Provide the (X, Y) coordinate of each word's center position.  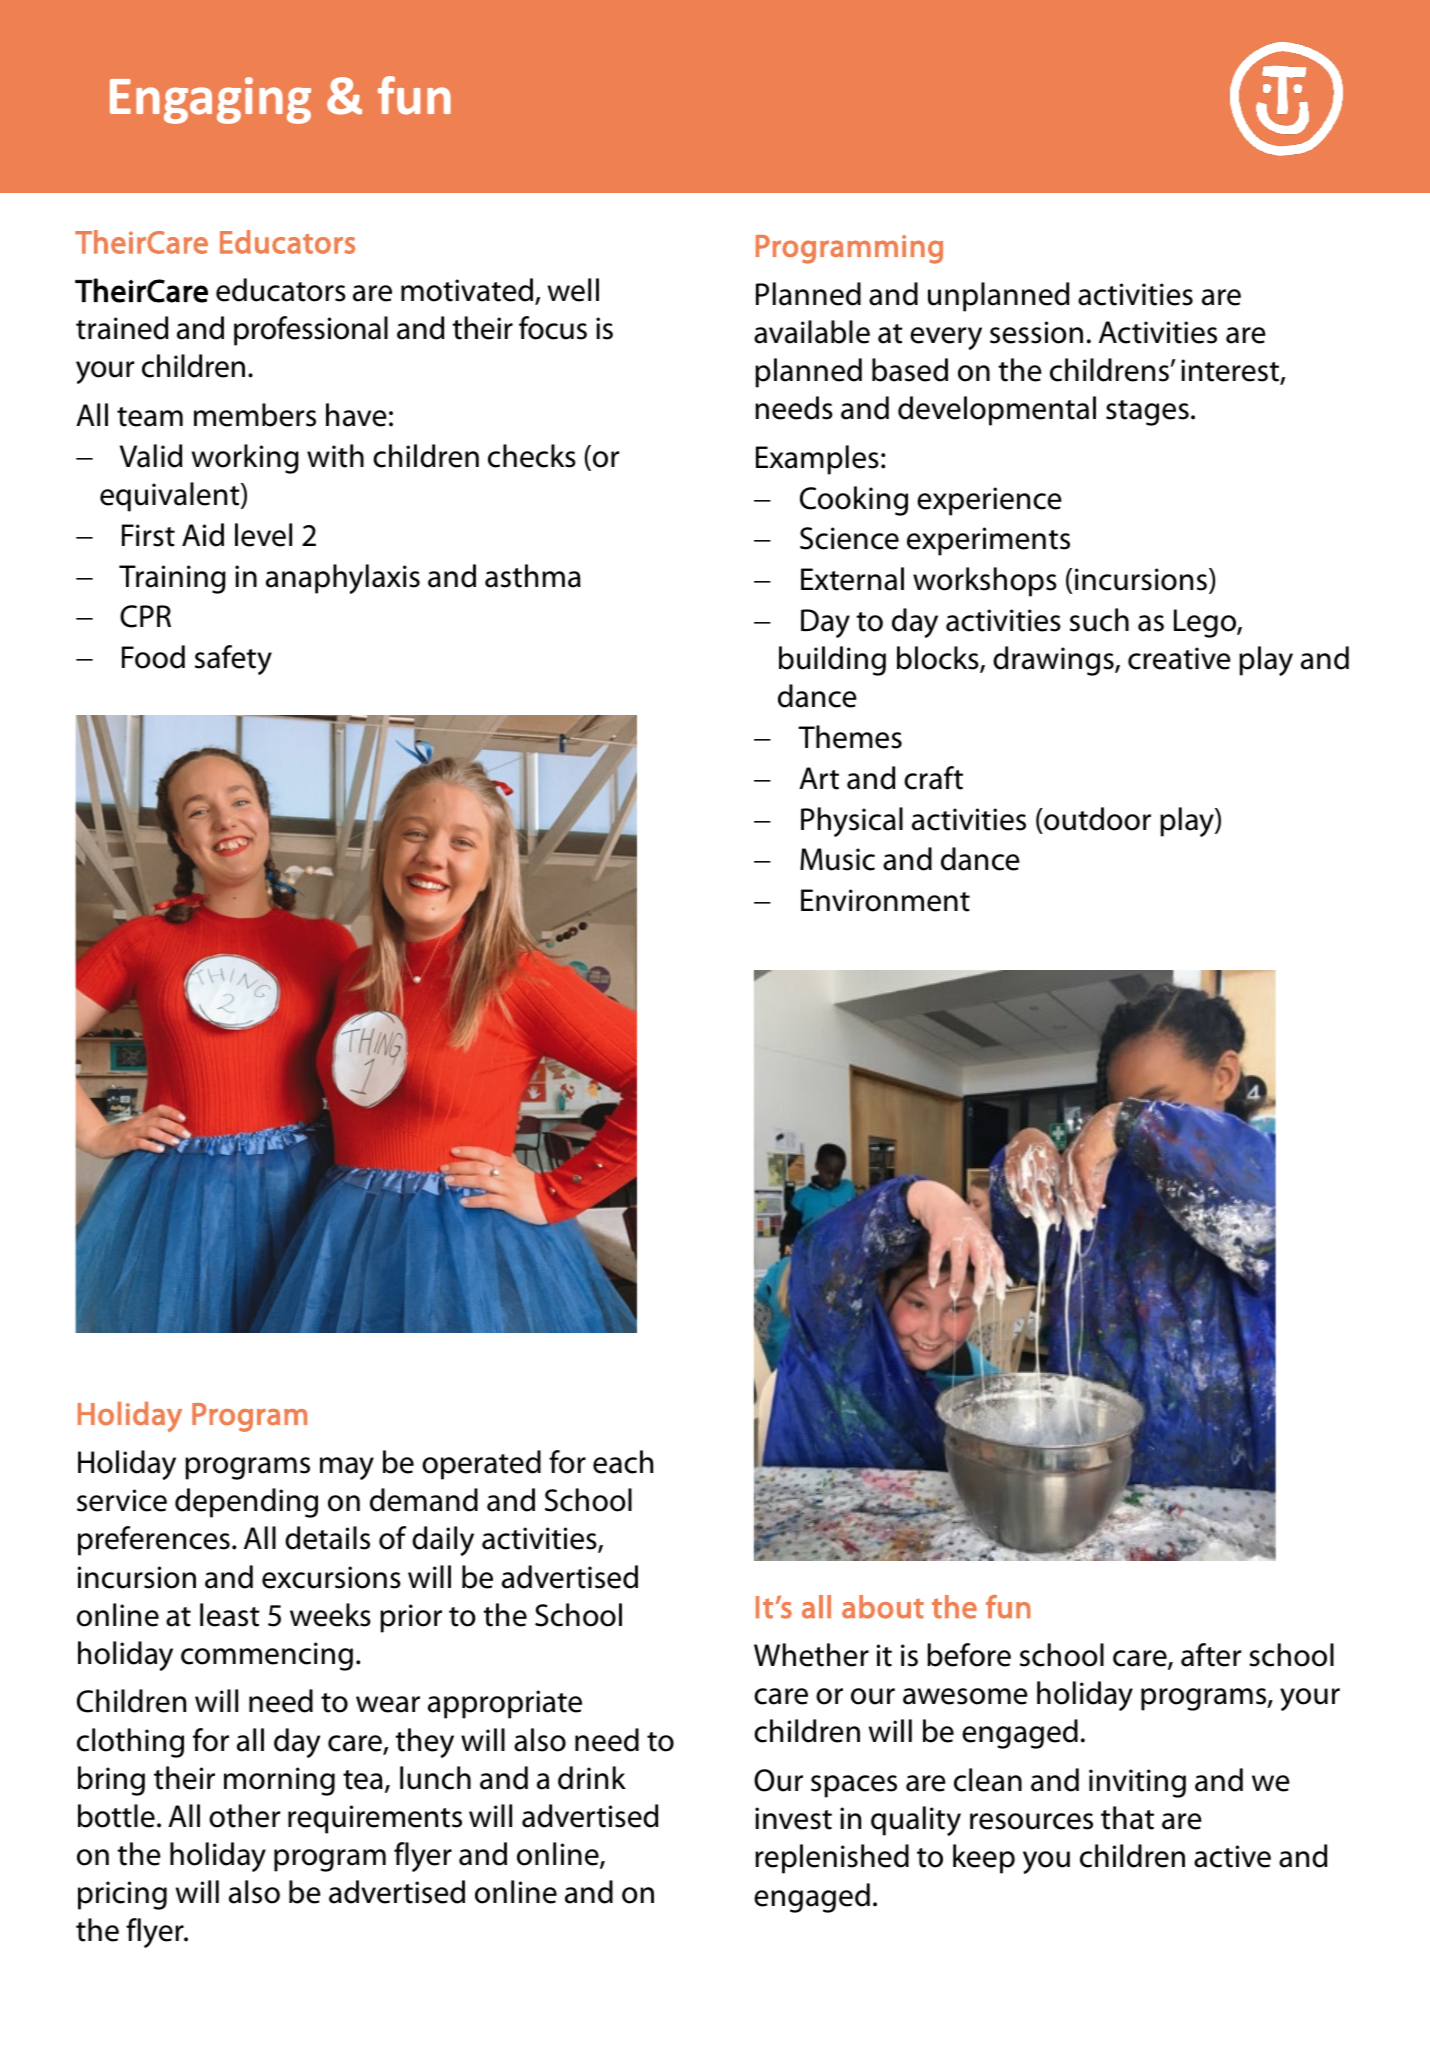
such (1099, 620)
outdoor (1096, 819)
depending (246, 1503)
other (244, 1816)
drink (592, 1778)
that (1127, 1818)
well (573, 290)
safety (233, 660)
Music (837, 859)
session (1036, 332)
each (623, 1462)
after (1211, 1655)
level (263, 535)
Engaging (210, 100)
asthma (533, 576)
